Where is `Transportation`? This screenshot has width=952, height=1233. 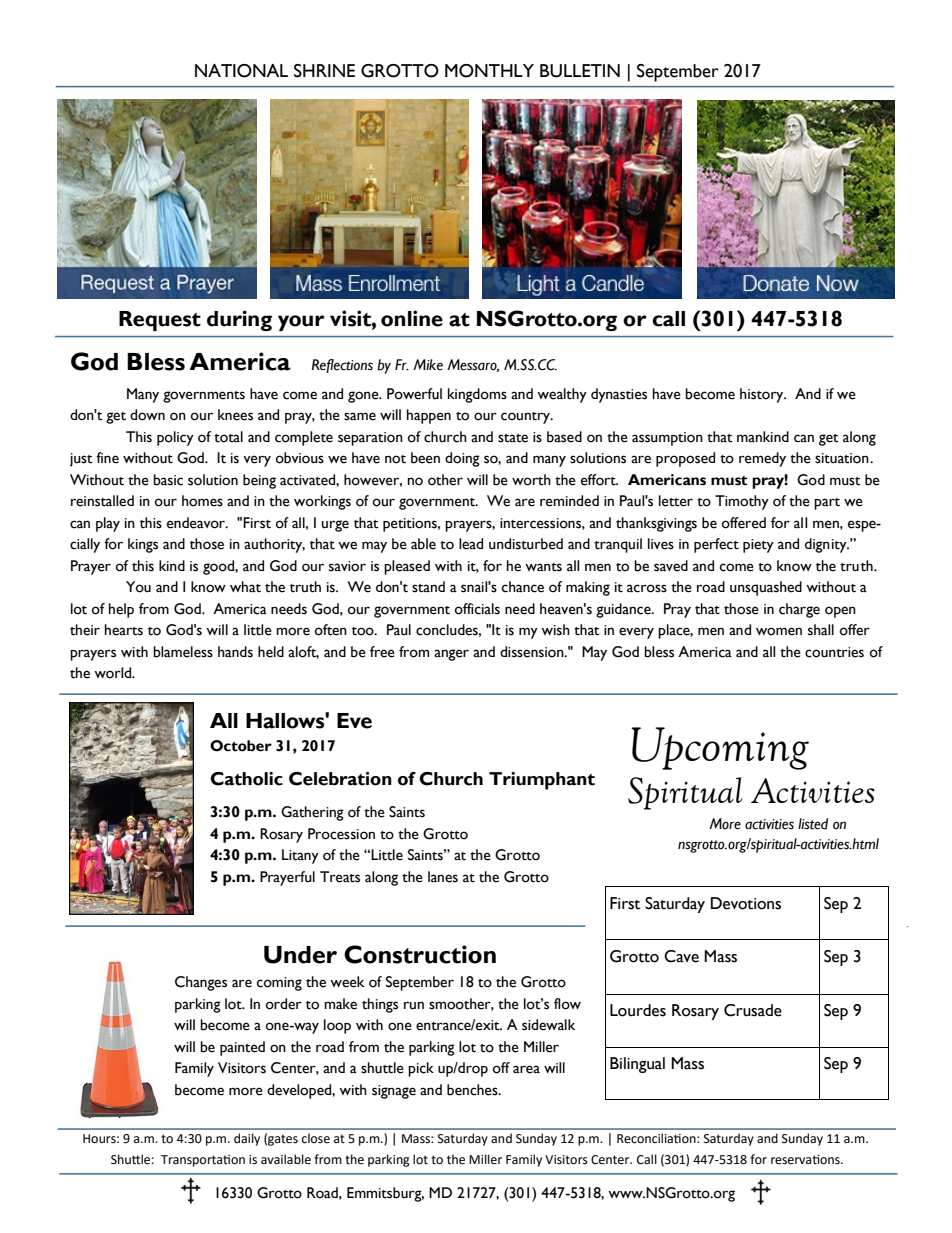 Transportation is located at coordinates (203, 1161).
